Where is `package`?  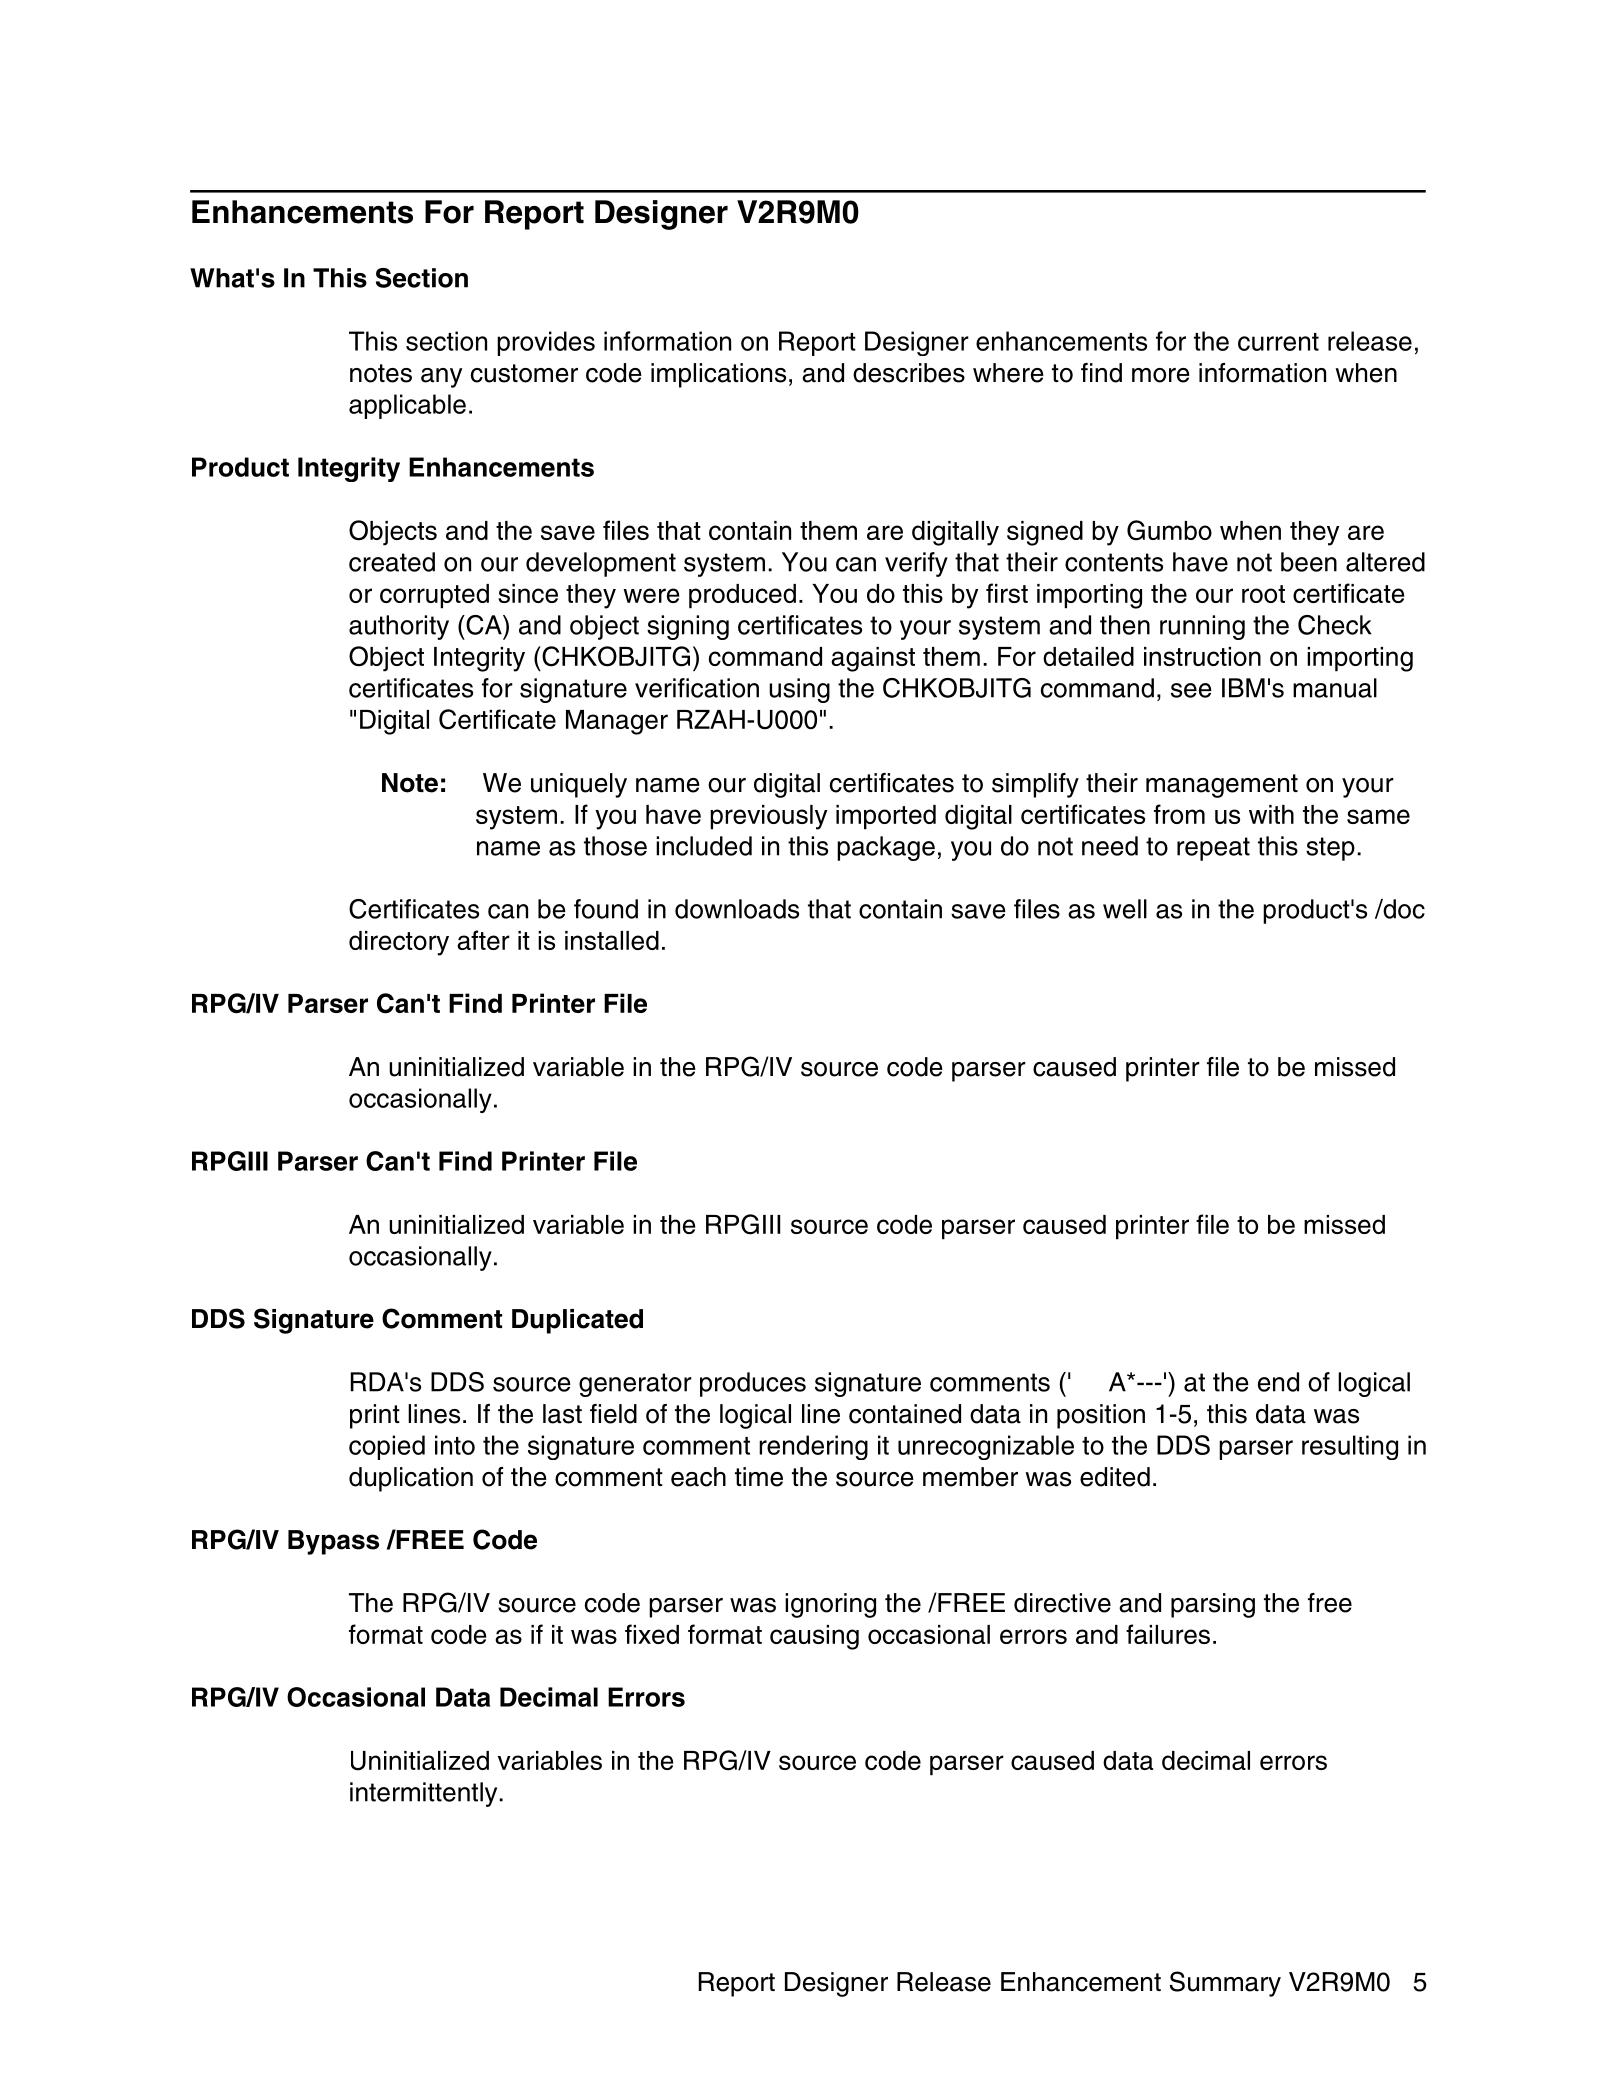
package is located at coordinates (886, 848).
